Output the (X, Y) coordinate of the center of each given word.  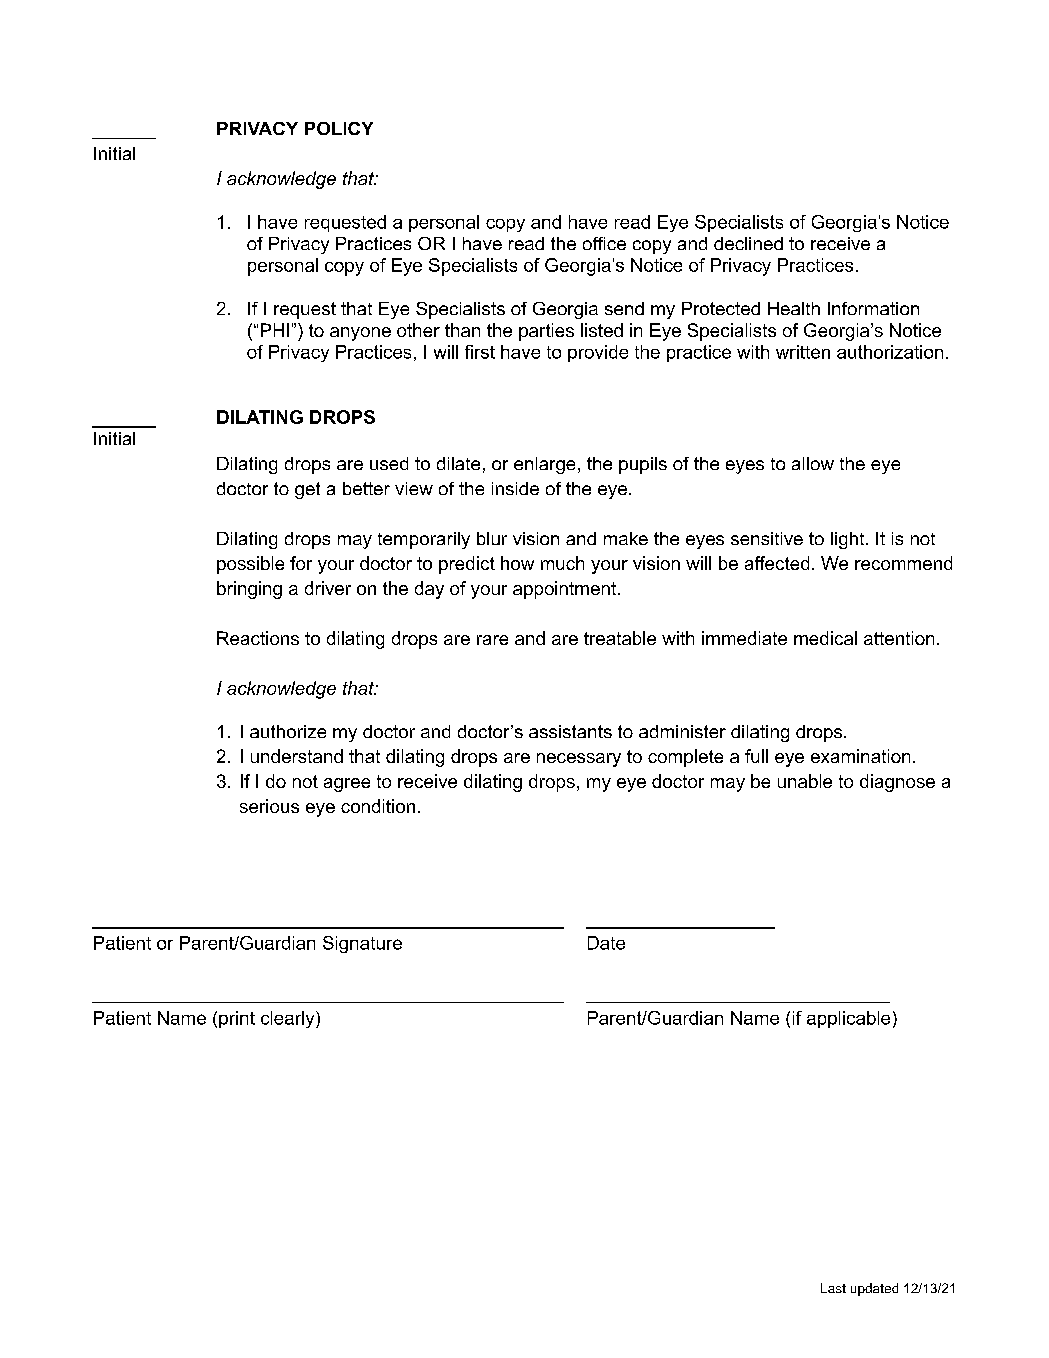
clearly (289, 1019)
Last (833, 1288)
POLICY (339, 128)
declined (748, 243)
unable (805, 781)
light (849, 540)
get (307, 490)
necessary (579, 760)
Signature (362, 944)
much (562, 563)
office (604, 243)
